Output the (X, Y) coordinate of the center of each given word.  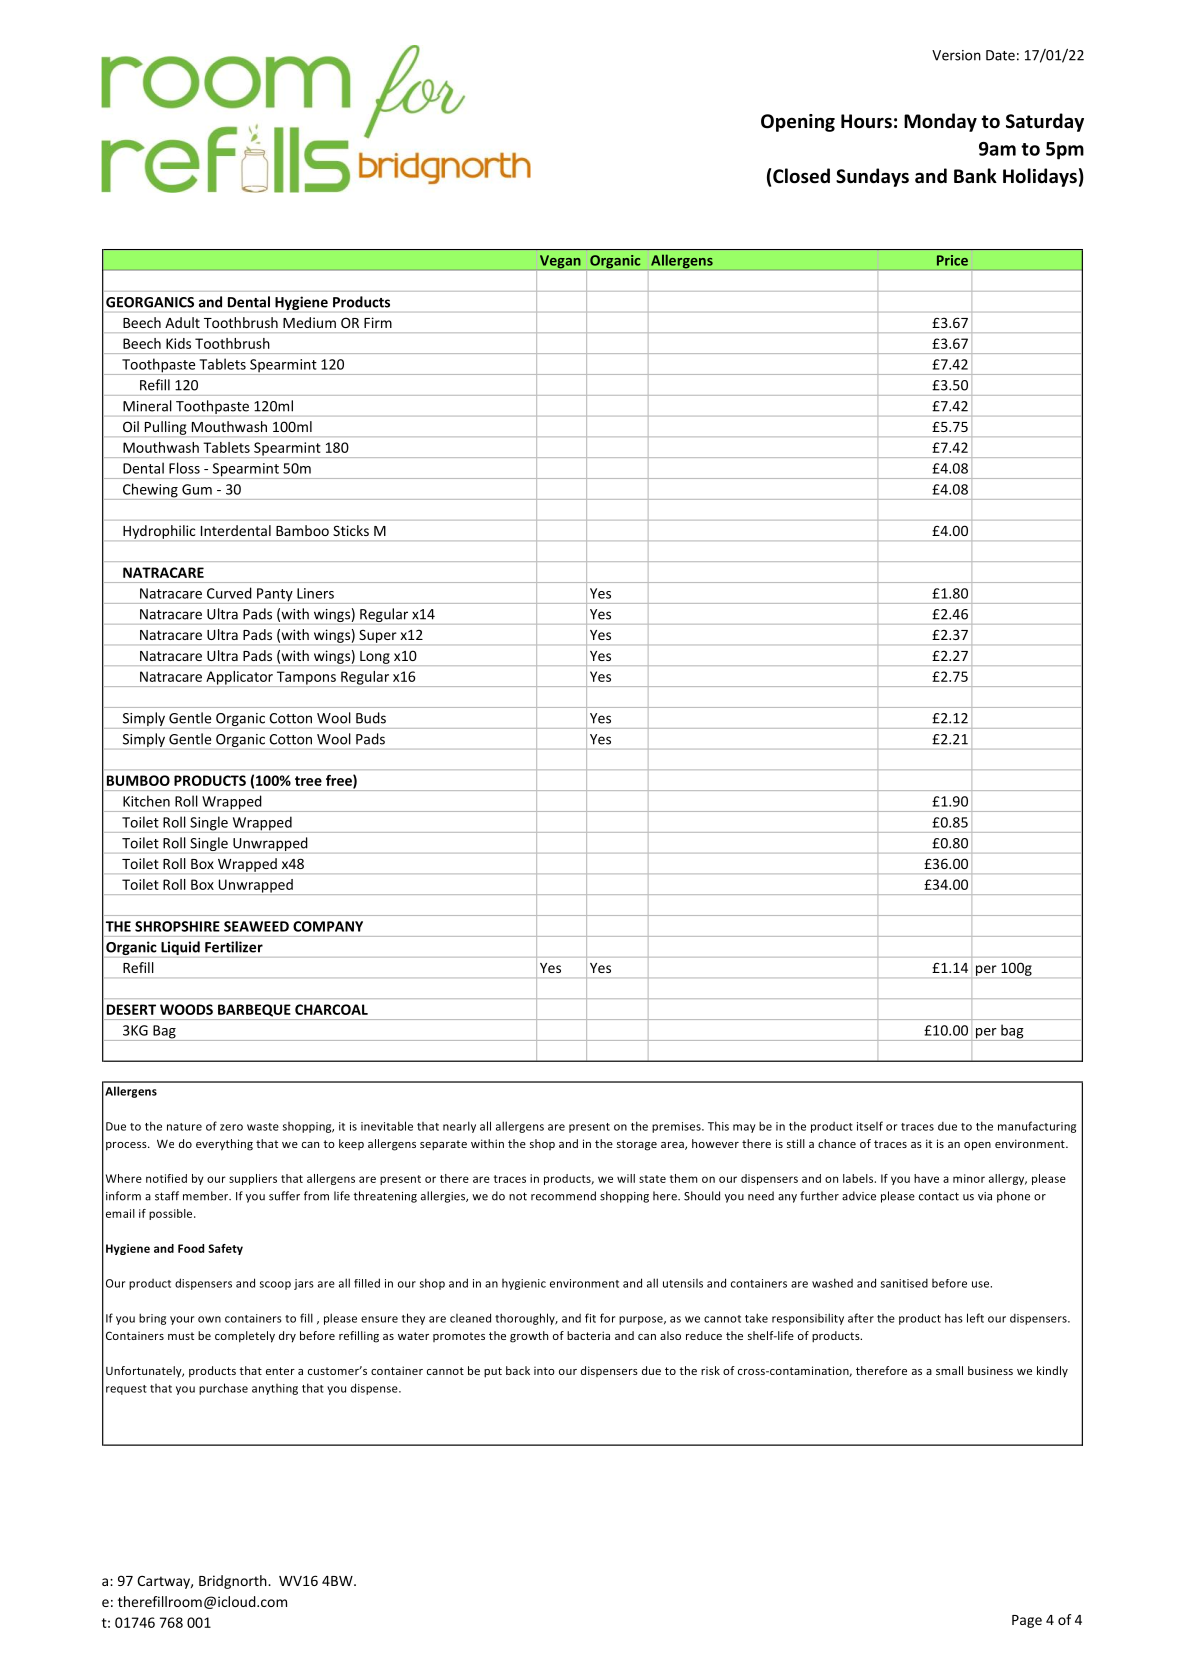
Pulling (166, 428)
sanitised (904, 1283)
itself (870, 1126)
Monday (940, 122)
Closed (800, 176)
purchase (223, 1389)
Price (952, 260)
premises (677, 1127)
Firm (378, 322)
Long (375, 658)
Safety (225, 1249)
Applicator (239, 679)
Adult (182, 322)
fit (590, 1318)
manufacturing (1037, 1127)
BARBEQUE (254, 1010)
